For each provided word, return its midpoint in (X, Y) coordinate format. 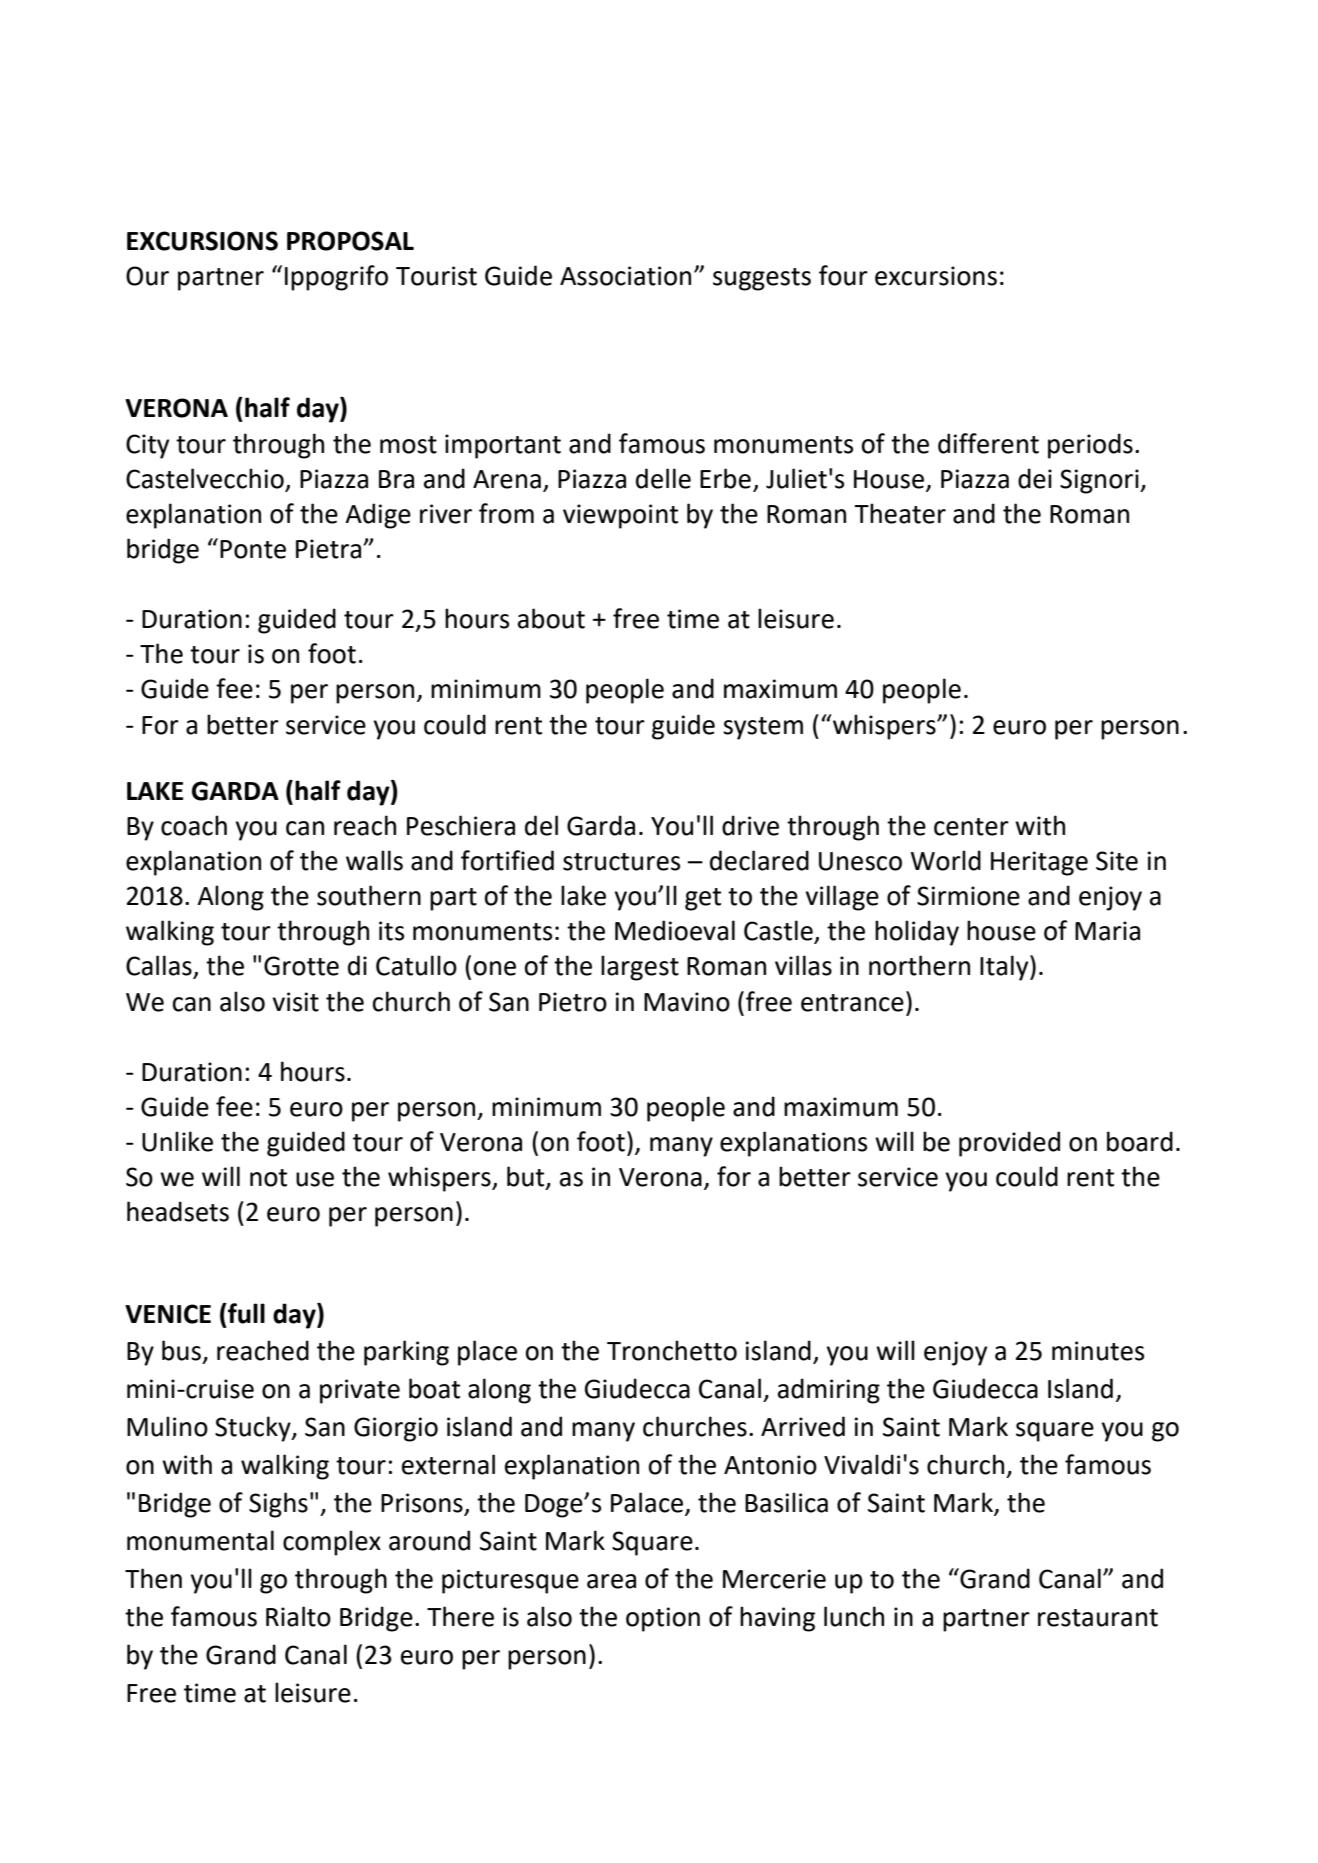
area (611, 1581)
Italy (1005, 968)
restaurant (1098, 1618)
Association (625, 276)
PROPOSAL (350, 241)
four (843, 275)
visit (295, 1002)
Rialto (298, 1616)
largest (640, 968)
